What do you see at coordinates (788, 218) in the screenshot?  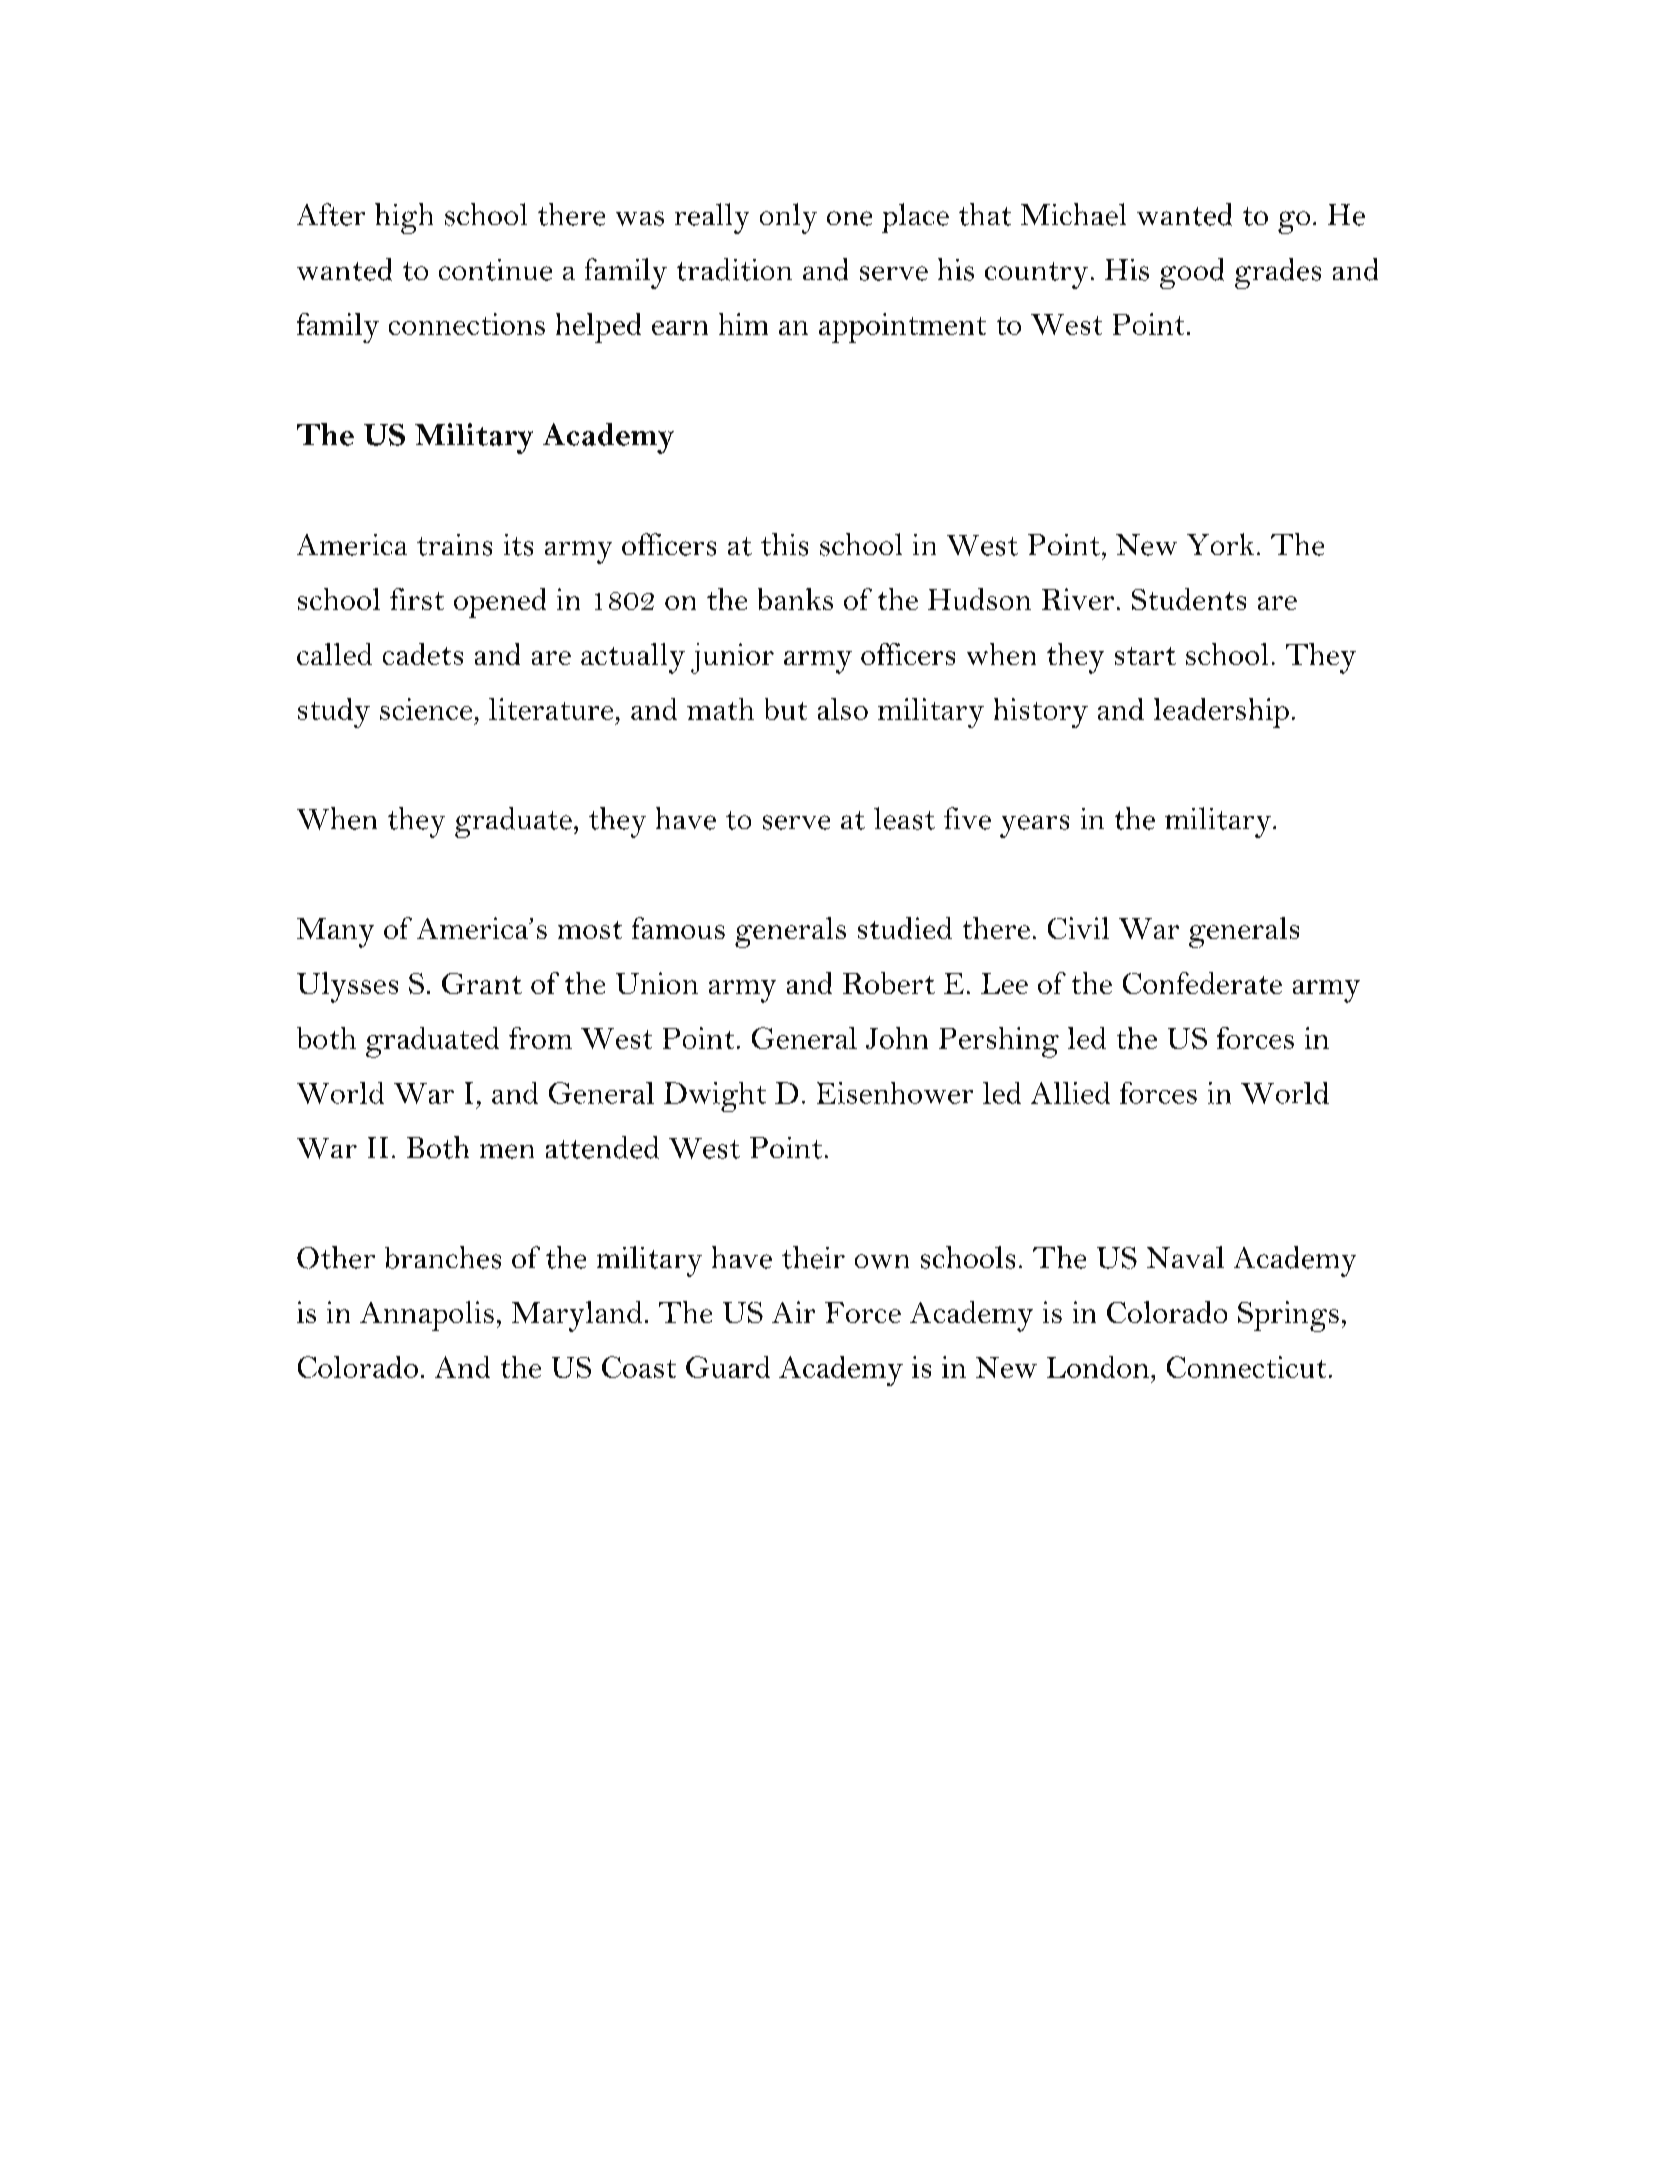 I see `only` at bounding box center [788, 218].
